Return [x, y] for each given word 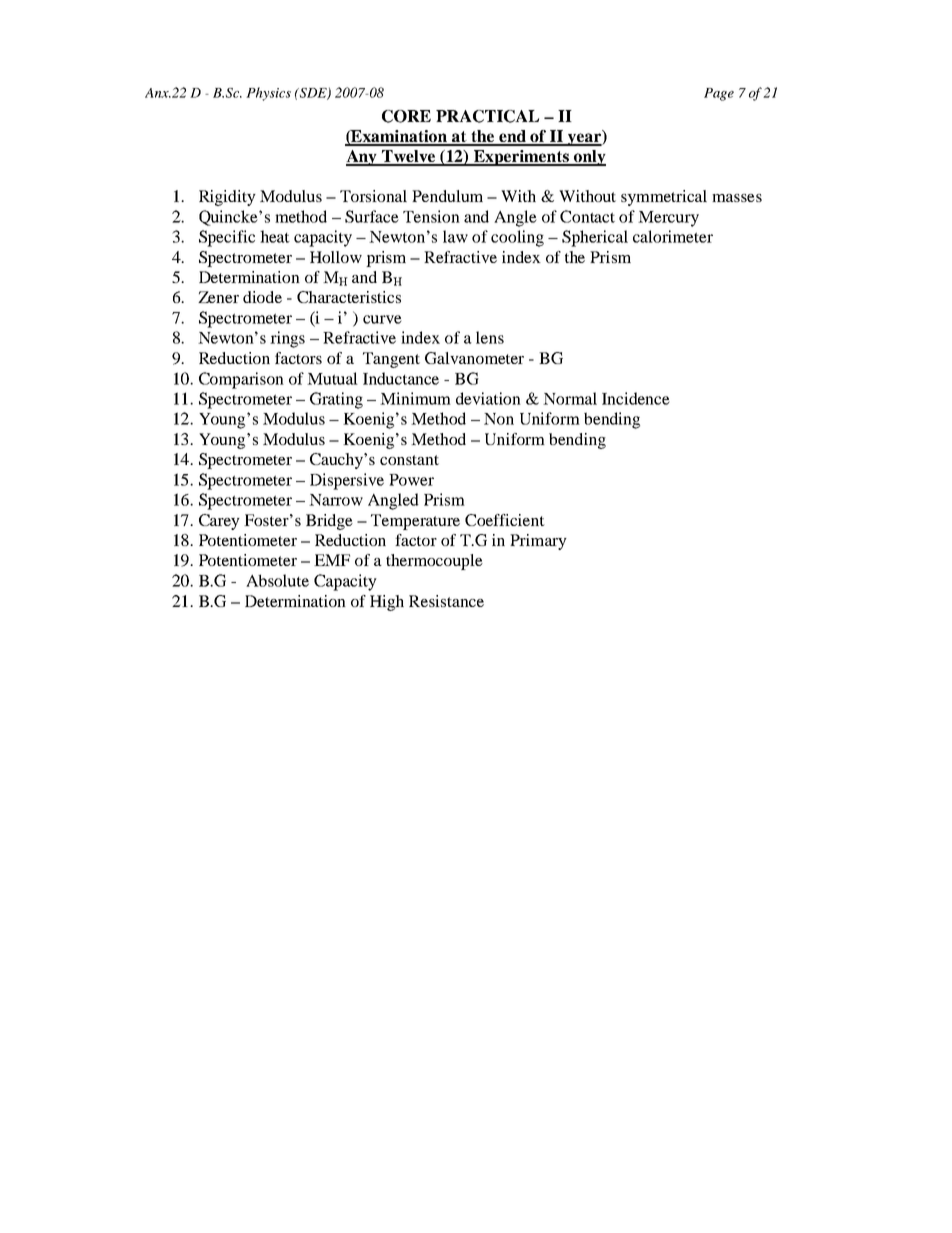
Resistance [446, 601]
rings [287, 339]
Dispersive [347, 481]
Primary [538, 542]
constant [409, 460]
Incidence [636, 398]
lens [490, 337]
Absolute [277, 580]
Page [719, 94]
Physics [268, 94]
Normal [570, 398]
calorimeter [673, 236]
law [455, 236]
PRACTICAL [487, 116]
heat [275, 236]
